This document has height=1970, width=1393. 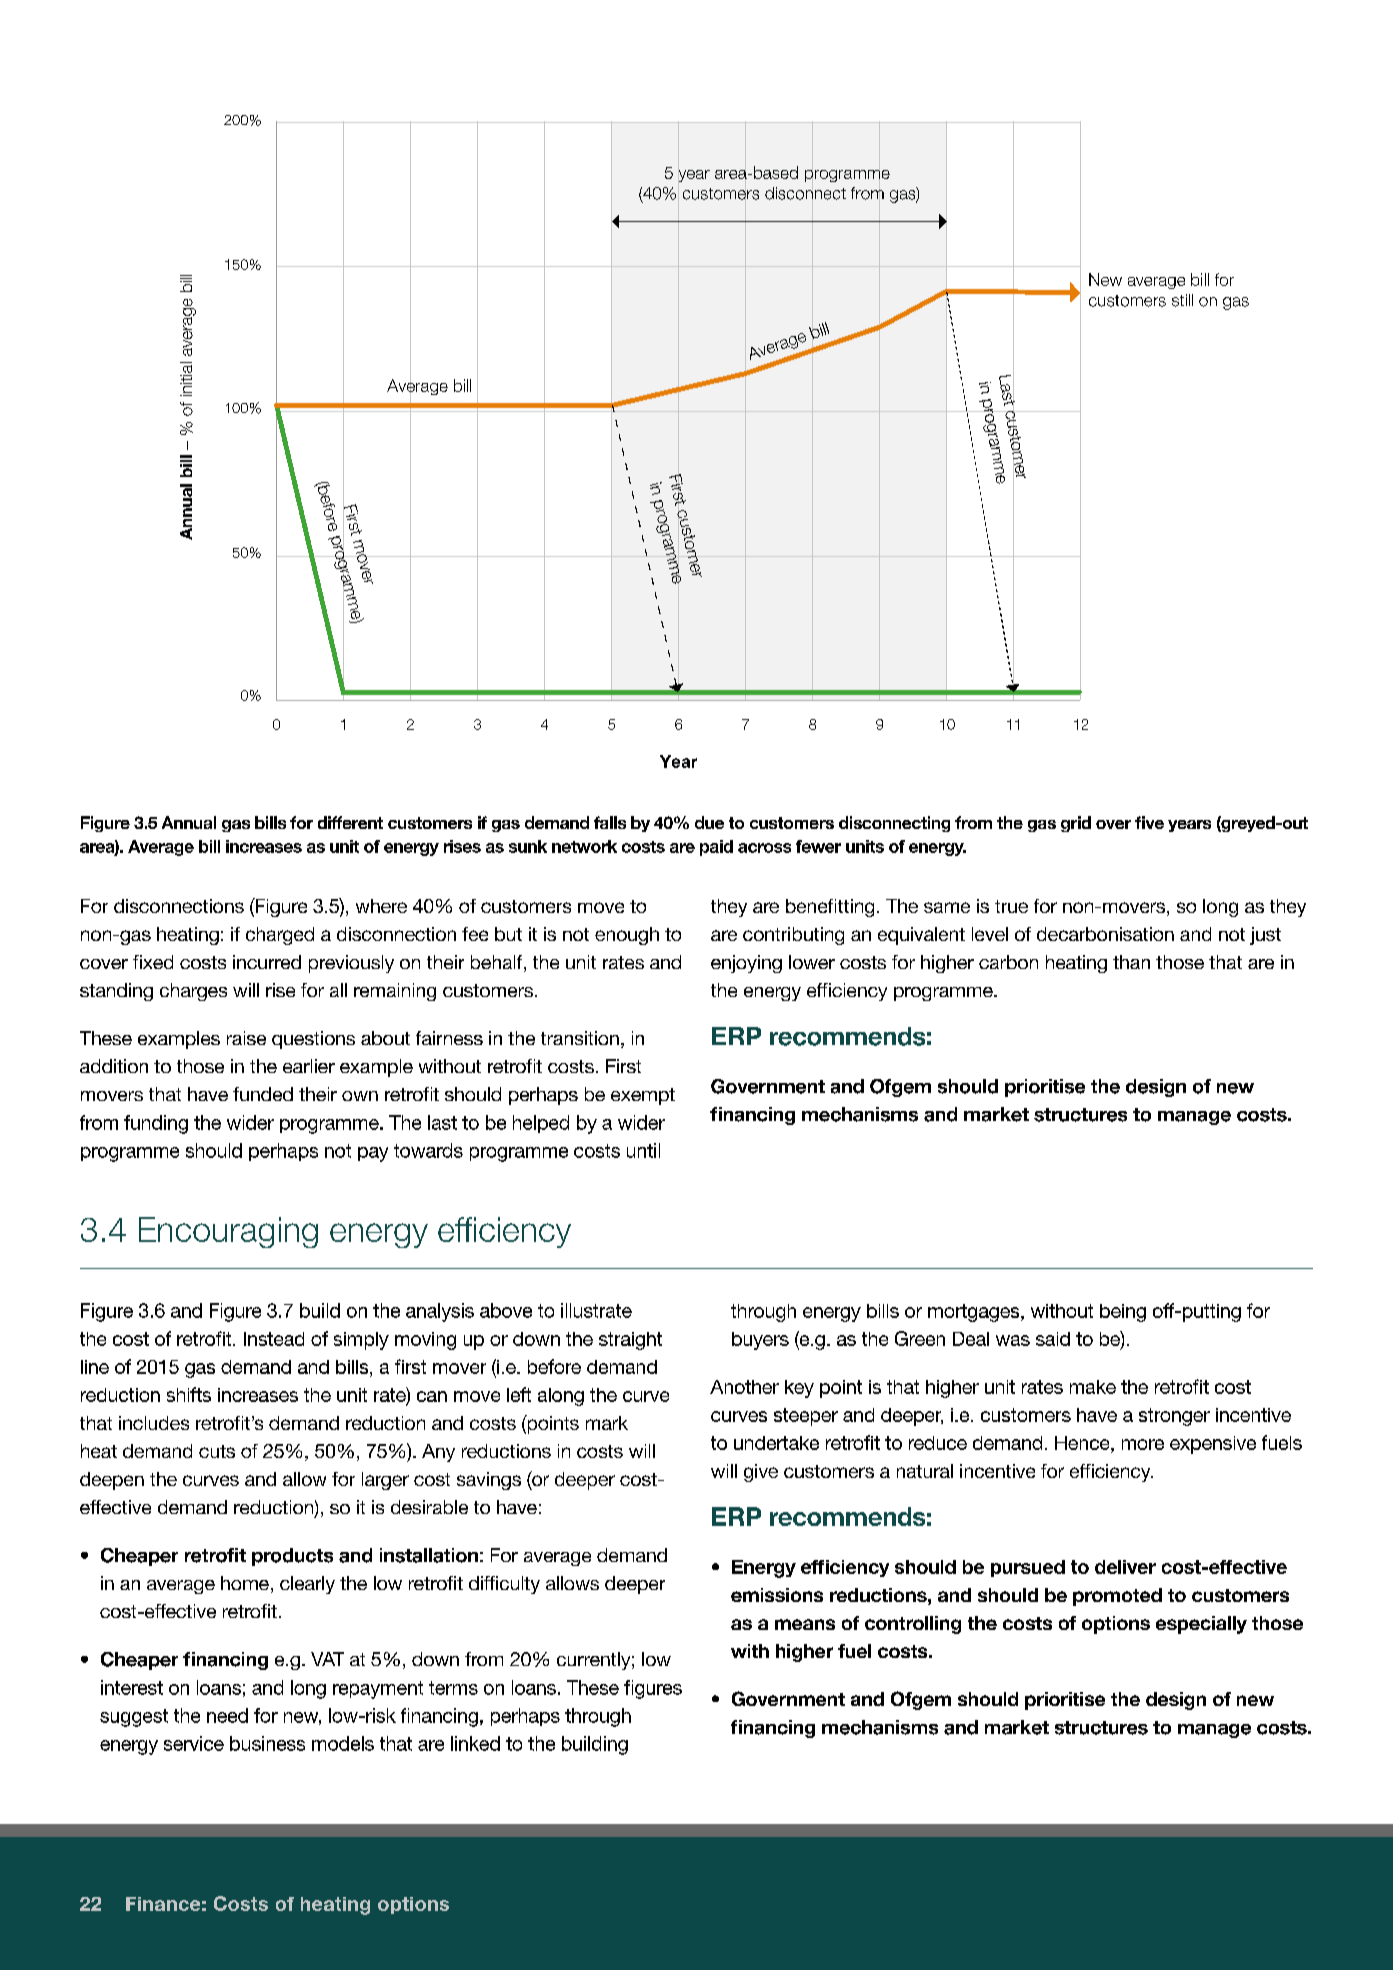 I want to click on than, so click(x=1131, y=962).
